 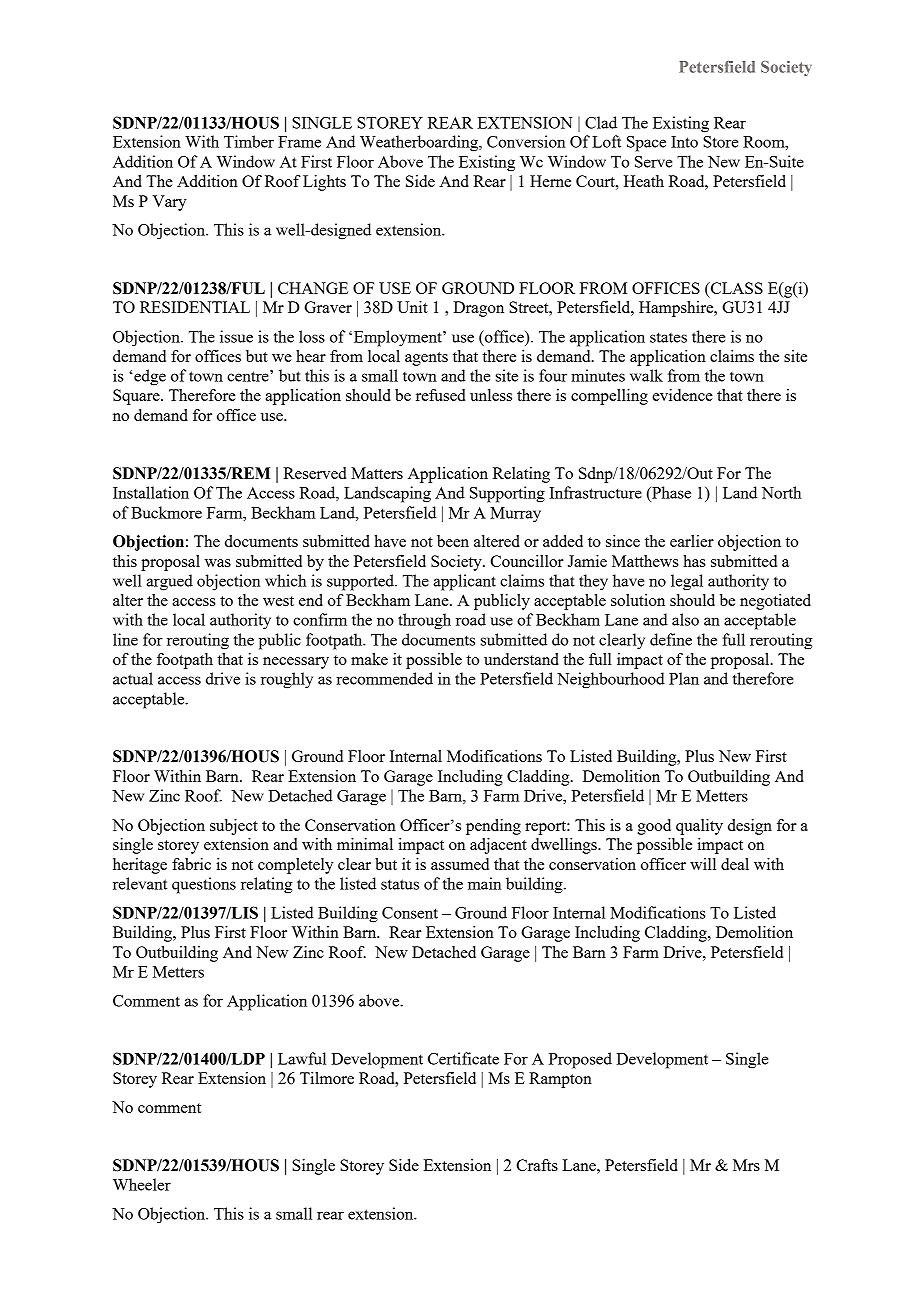 What do you see at coordinates (234, 827) in the page?
I see `subject` at bounding box center [234, 827].
